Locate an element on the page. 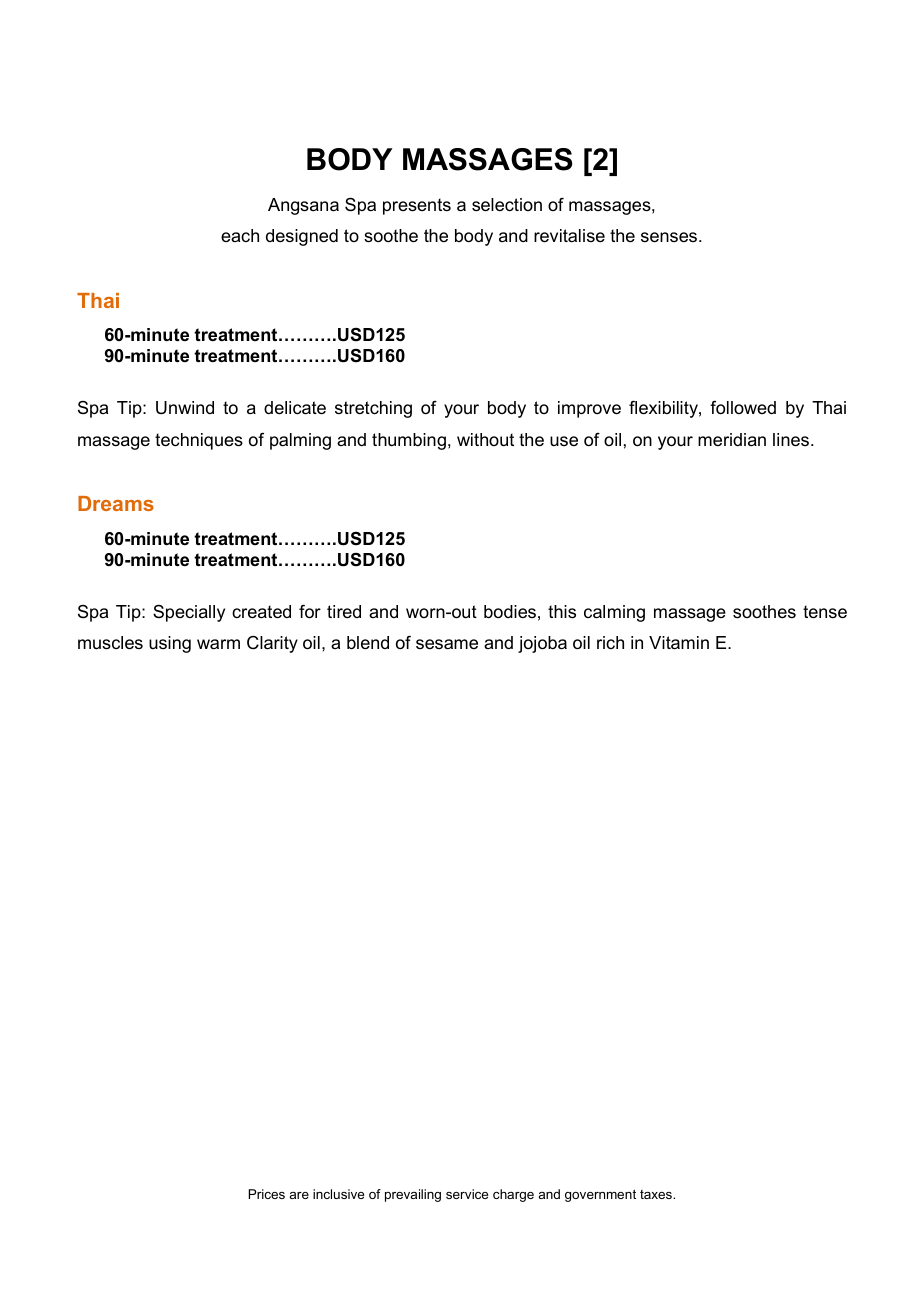  taxes is located at coordinates (657, 1194).
